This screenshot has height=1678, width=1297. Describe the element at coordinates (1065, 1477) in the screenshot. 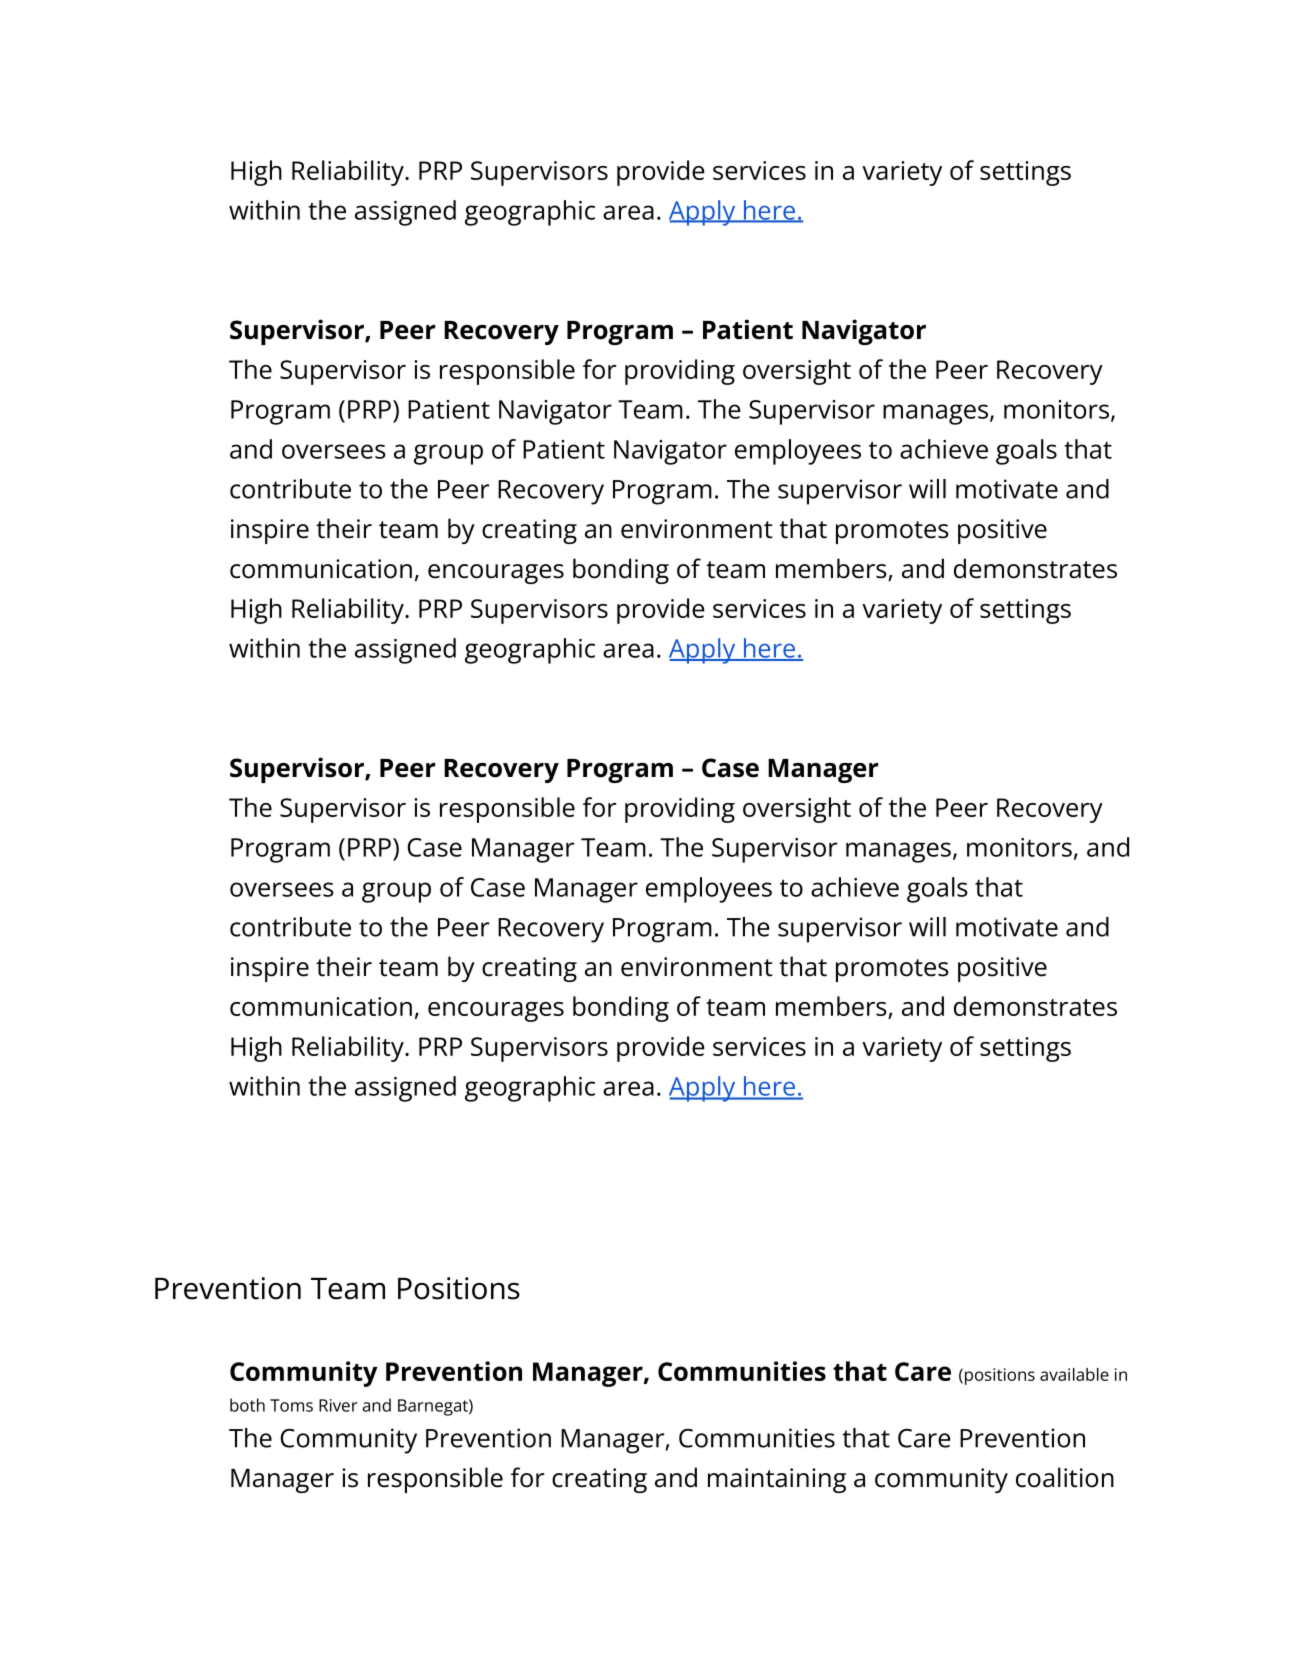

I see `coalition` at that location.
